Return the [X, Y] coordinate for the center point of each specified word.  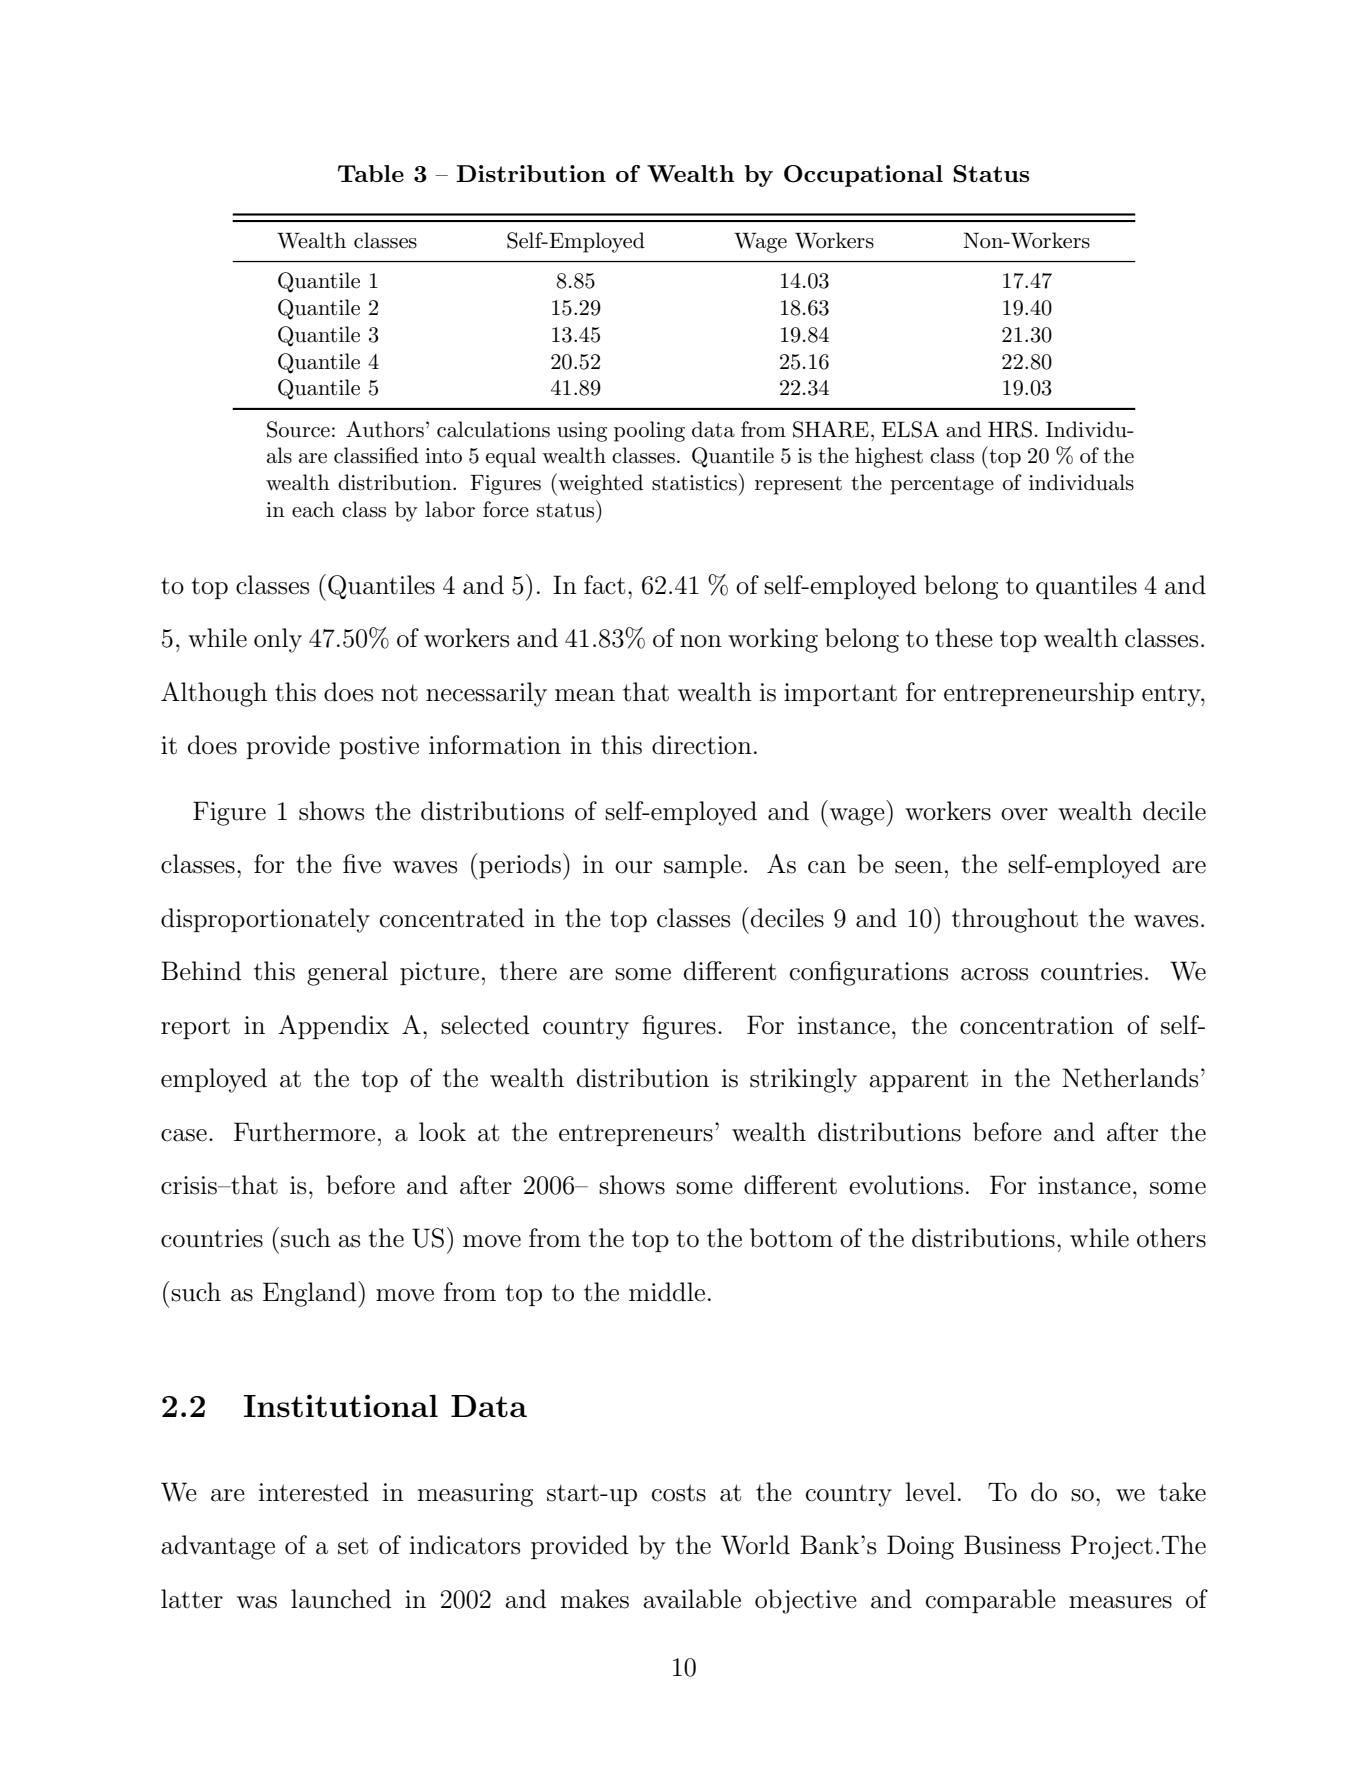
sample [703, 866]
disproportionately [265, 920]
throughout [1015, 920]
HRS [1010, 429]
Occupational [863, 176]
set [353, 1546]
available [692, 1599]
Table [371, 173]
